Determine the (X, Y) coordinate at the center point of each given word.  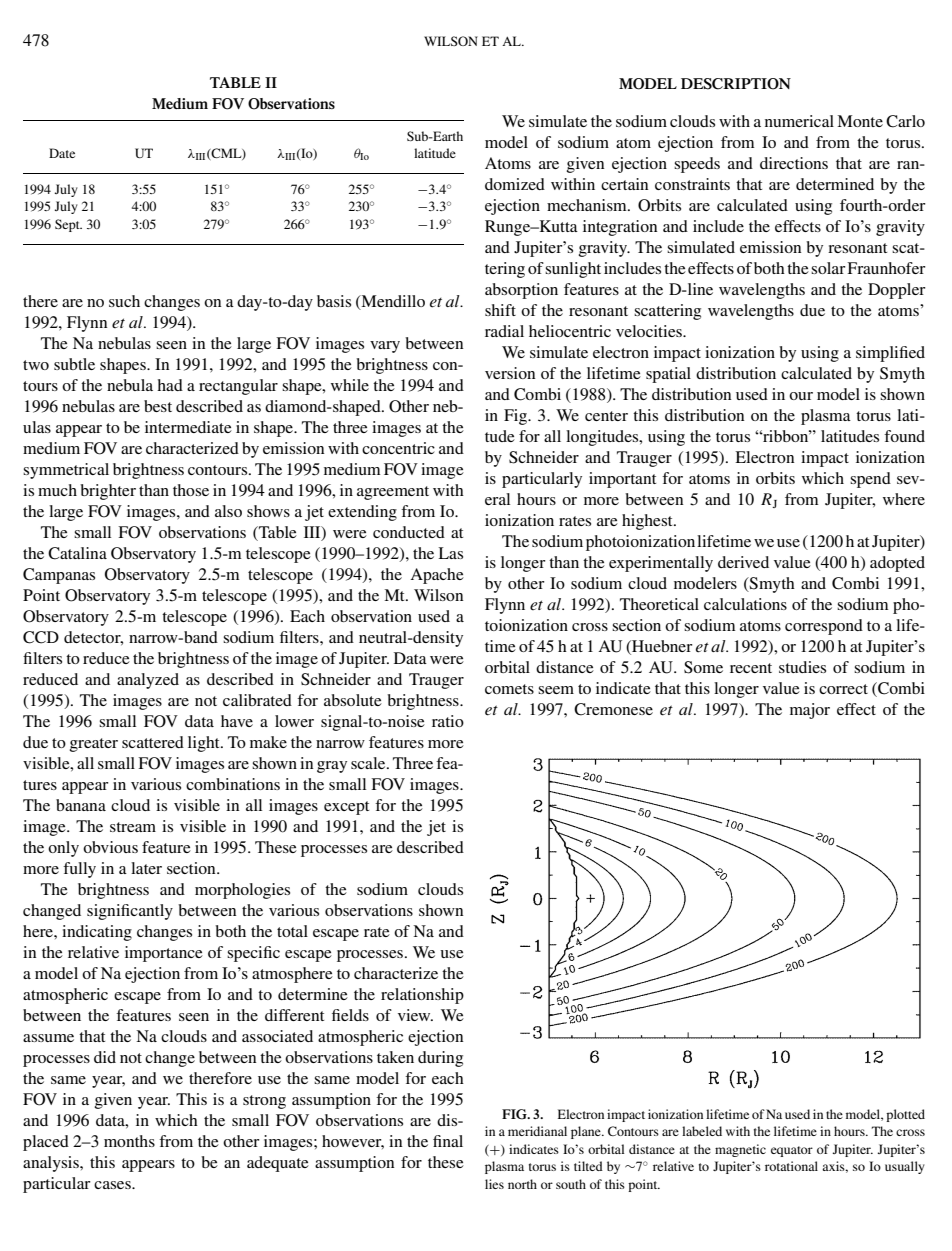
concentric (398, 448)
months (129, 1141)
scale (369, 763)
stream (133, 827)
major (810, 711)
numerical (799, 121)
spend (870, 480)
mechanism (588, 205)
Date (62, 153)
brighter (108, 492)
